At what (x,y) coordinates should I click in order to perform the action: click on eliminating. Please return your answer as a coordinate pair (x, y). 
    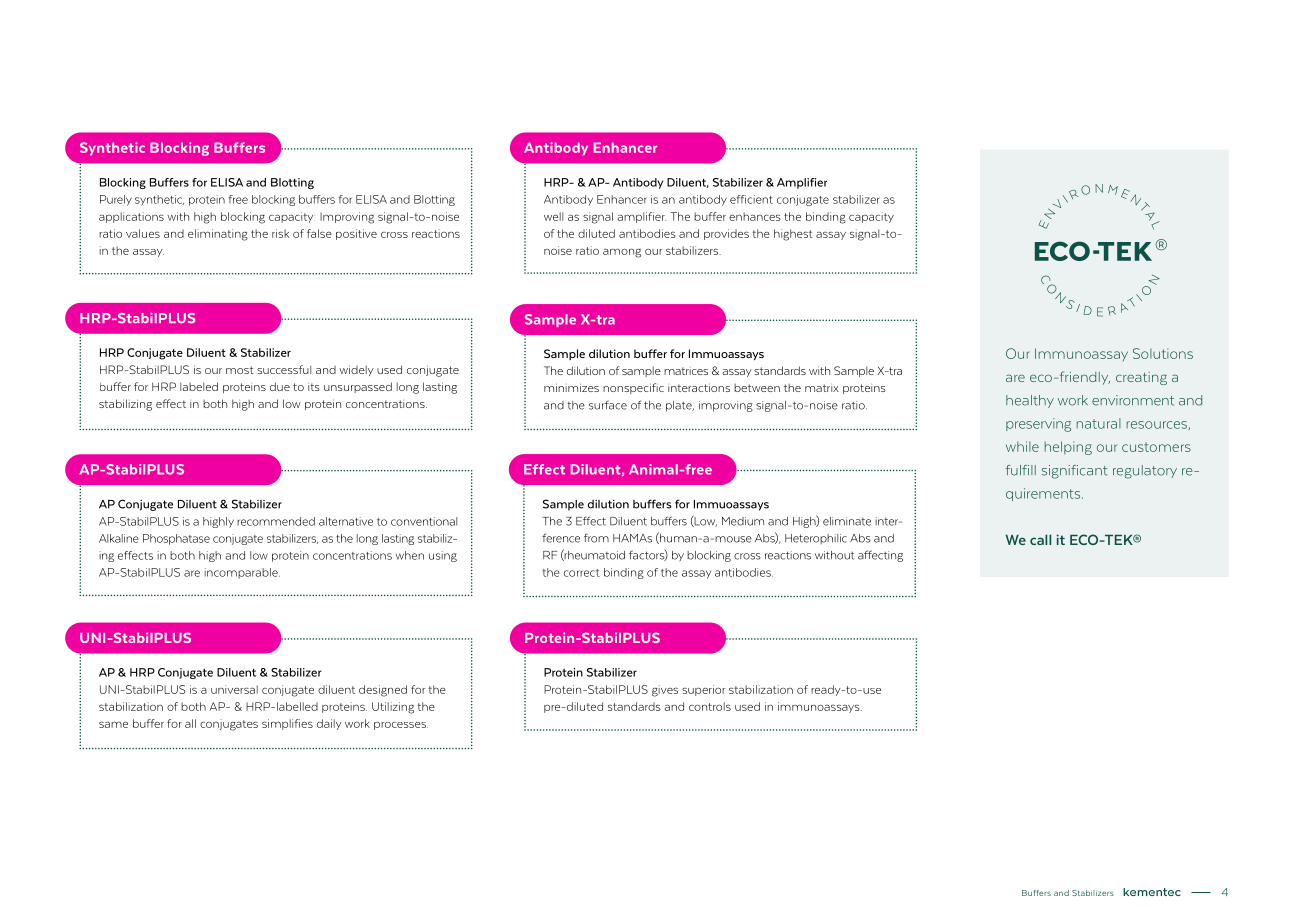
    Looking at the image, I should click on (218, 235).
